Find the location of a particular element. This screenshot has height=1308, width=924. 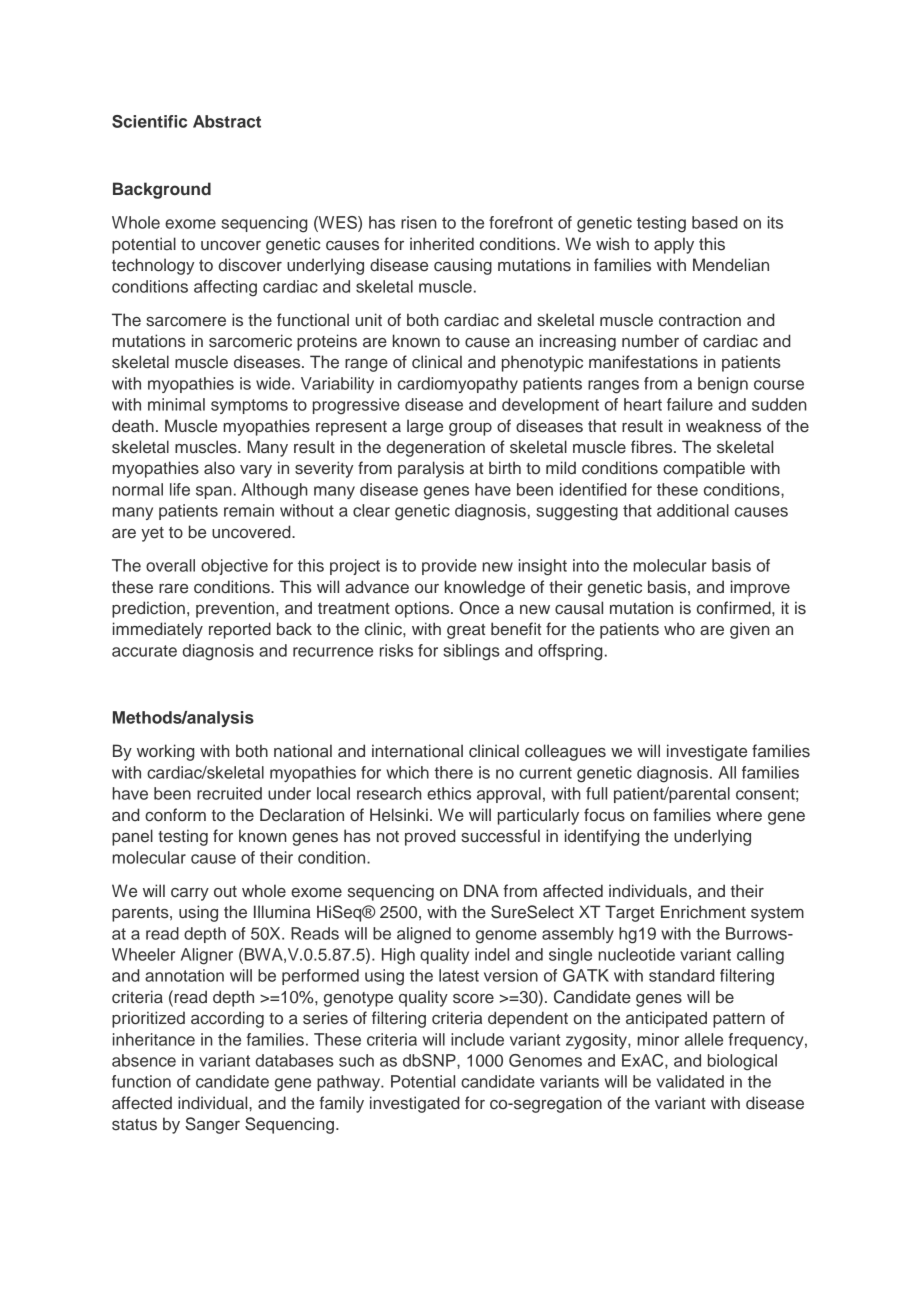

Abstract is located at coordinates (227, 121).
